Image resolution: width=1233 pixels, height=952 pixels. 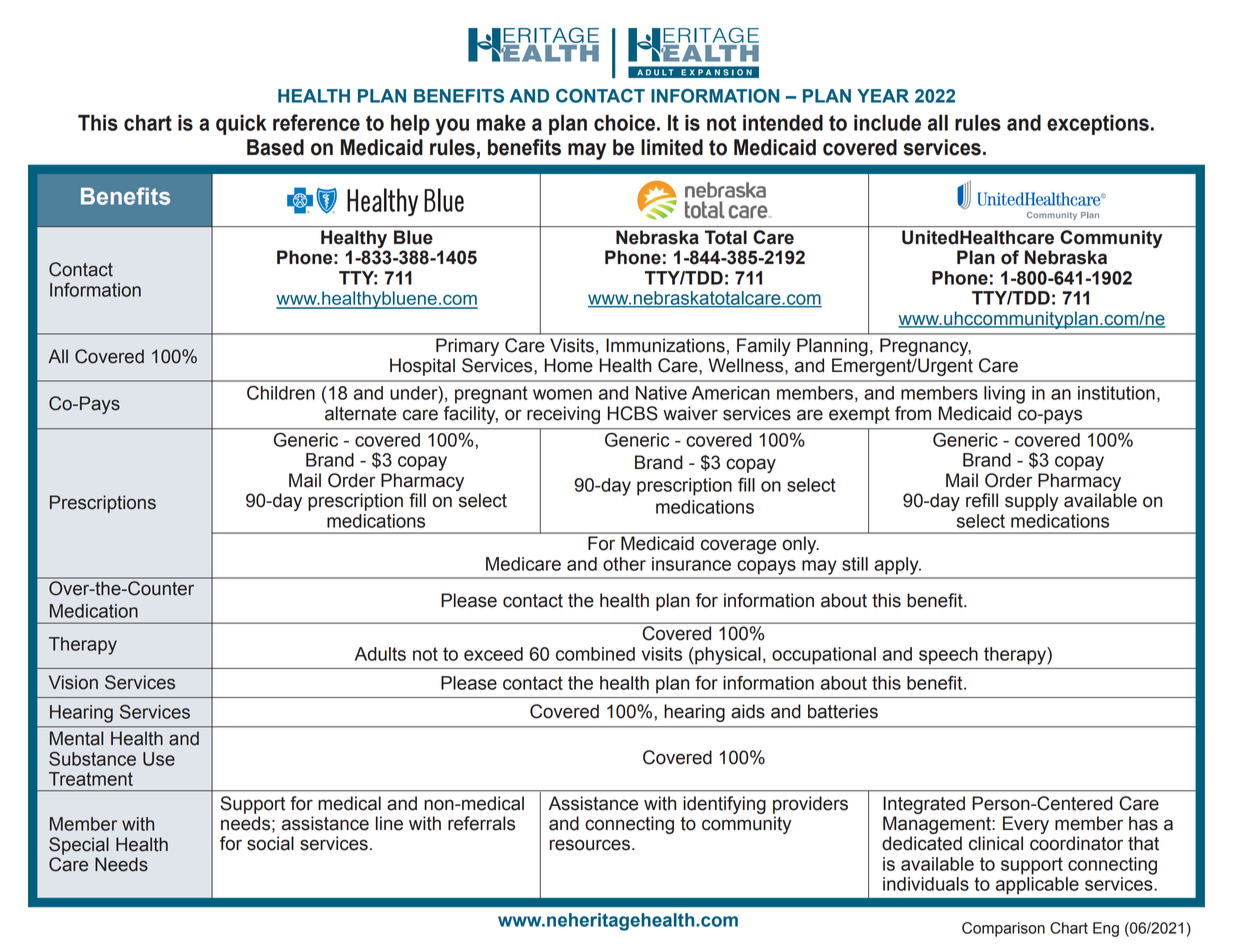 I want to click on Comparison, so click(x=1003, y=929).
